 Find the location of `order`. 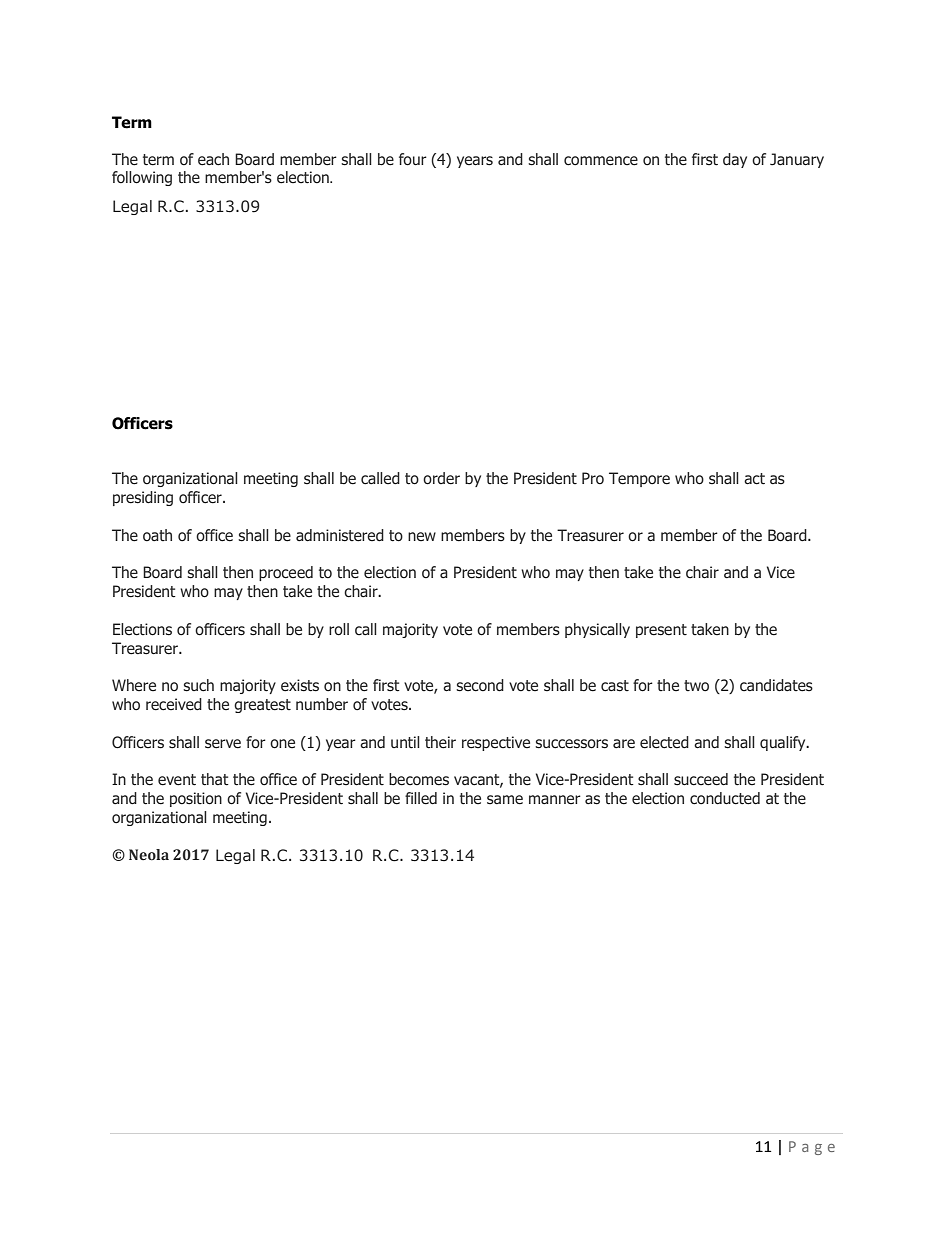

order is located at coordinates (441, 478).
